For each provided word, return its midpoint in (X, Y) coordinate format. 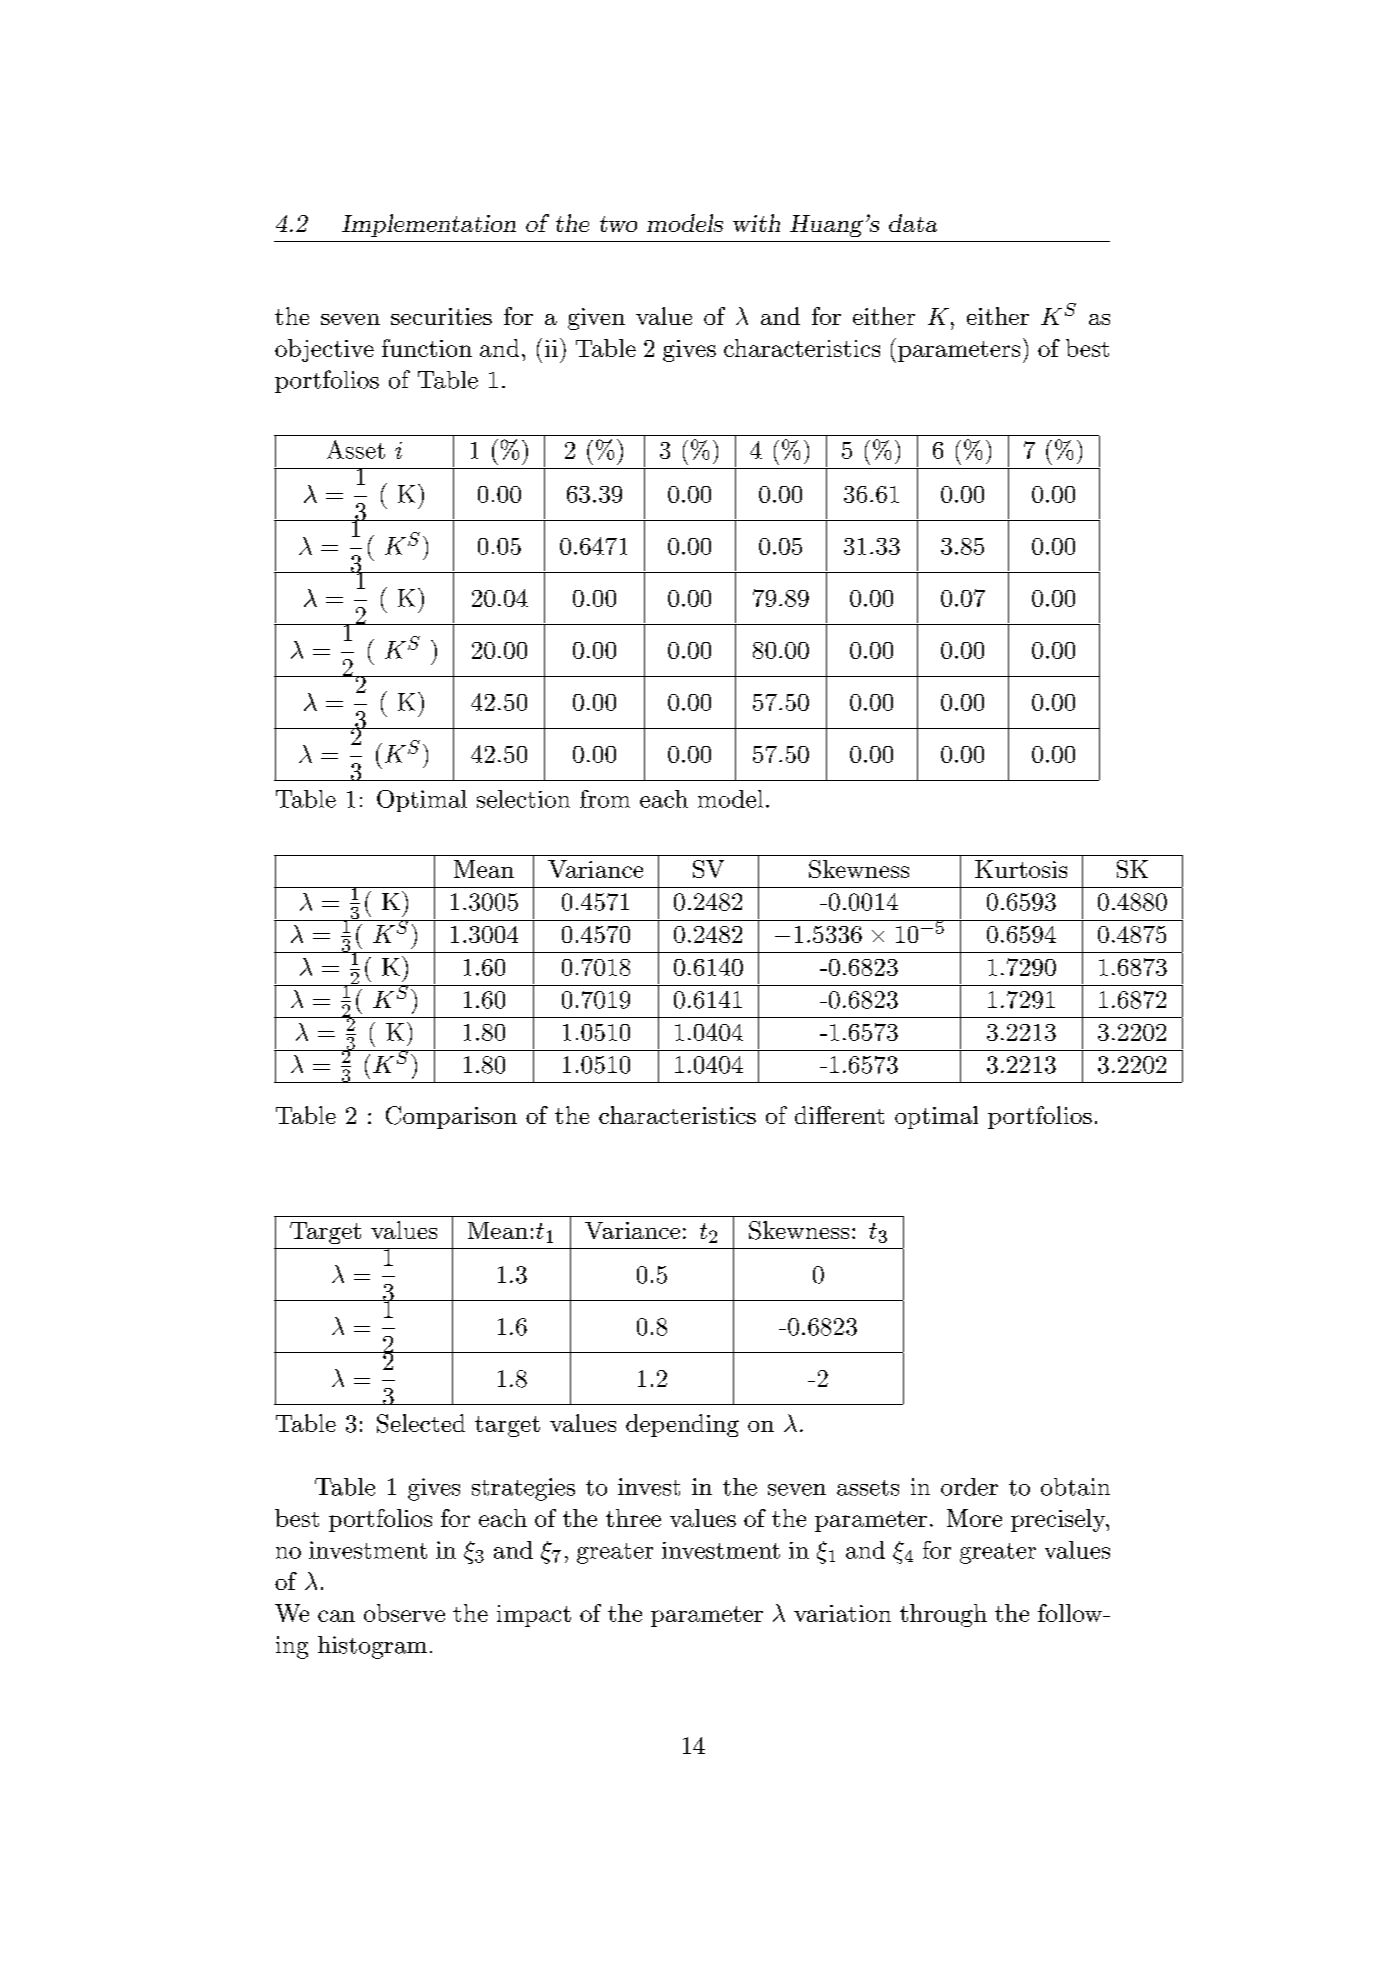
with (756, 223)
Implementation (429, 225)
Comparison (451, 1117)
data (913, 223)
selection (523, 799)
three (633, 1518)
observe (404, 1613)
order (969, 1487)
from (605, 799)
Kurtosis (1021, 869)
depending (682, 1425)
